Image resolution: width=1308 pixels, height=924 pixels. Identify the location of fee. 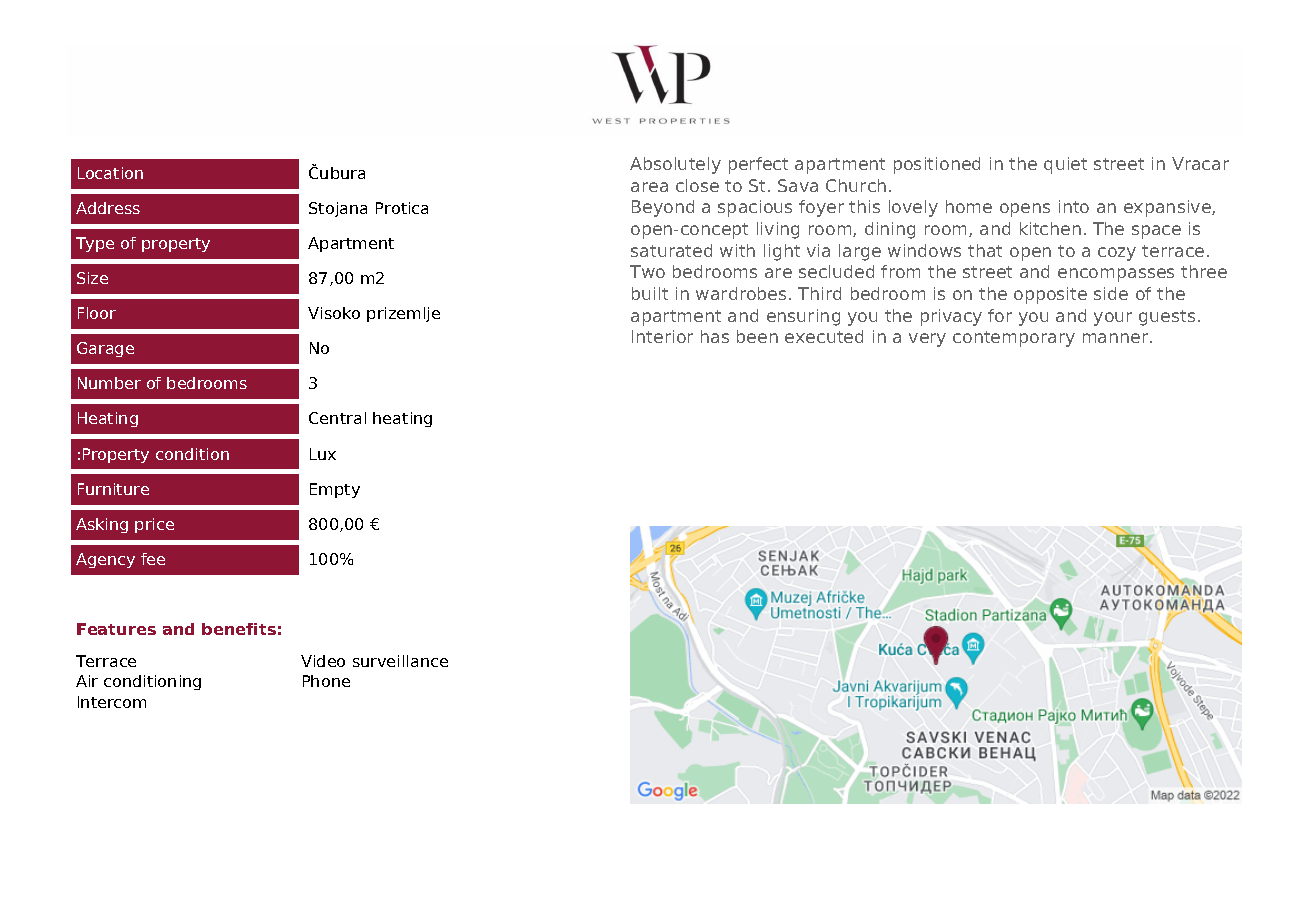
(153, 559).
